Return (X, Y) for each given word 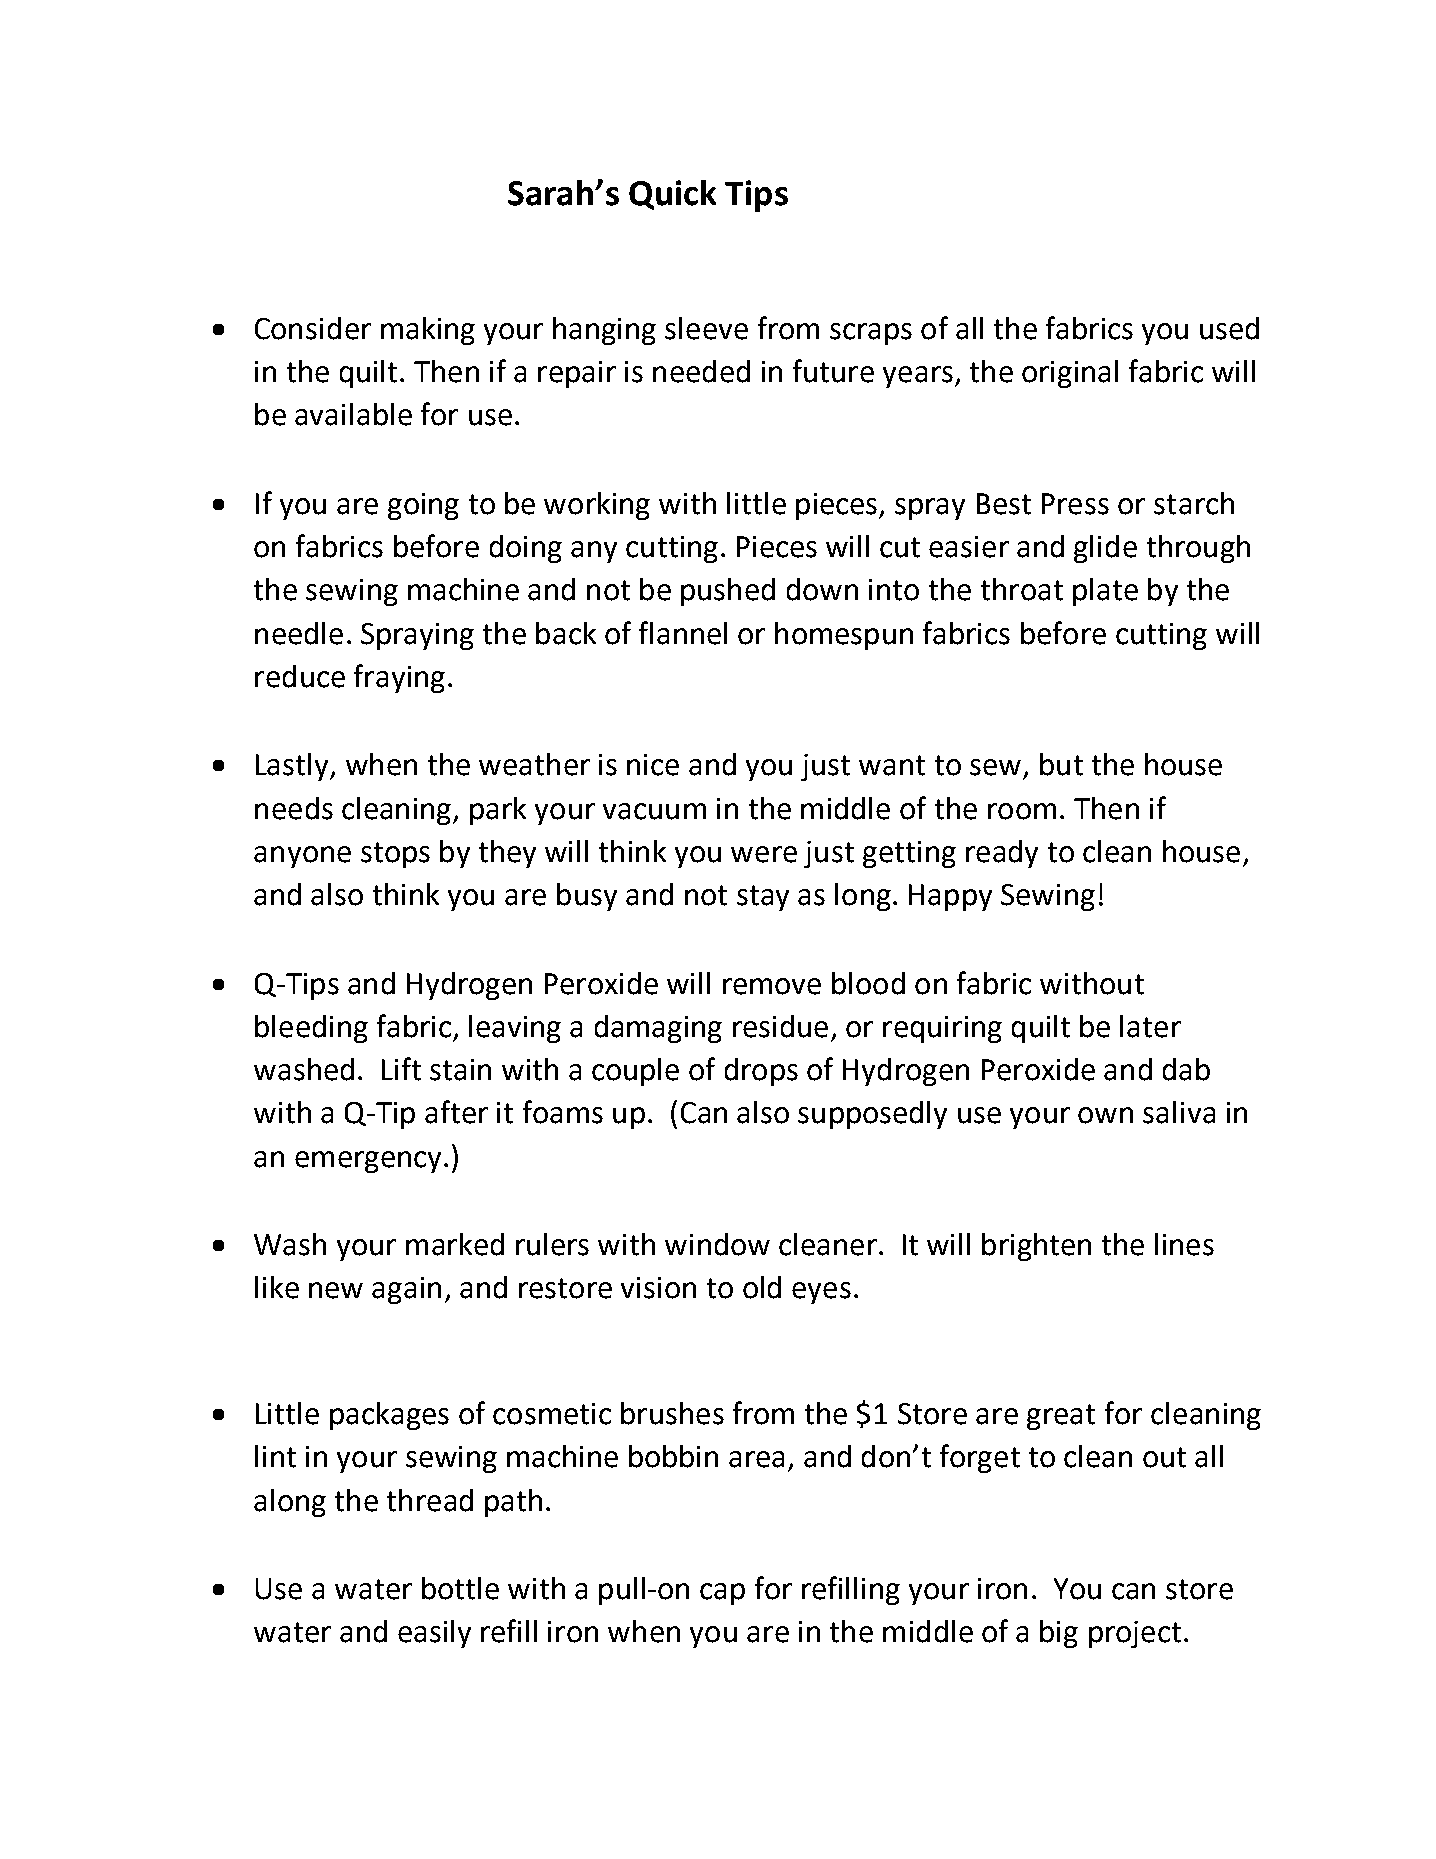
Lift (401, 1069)
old (762, 1287)
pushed (728, 592)
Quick (672, 195)
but (1061, 764)
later (1150, 1026)
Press (1075, 504)
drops (761, 1072)
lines (1184, 1244)
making (428, 331)
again (406, 1290)
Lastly (293, 767)
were (764, 854)
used (1229, 328)
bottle (460, 1588)
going (423, 506)
